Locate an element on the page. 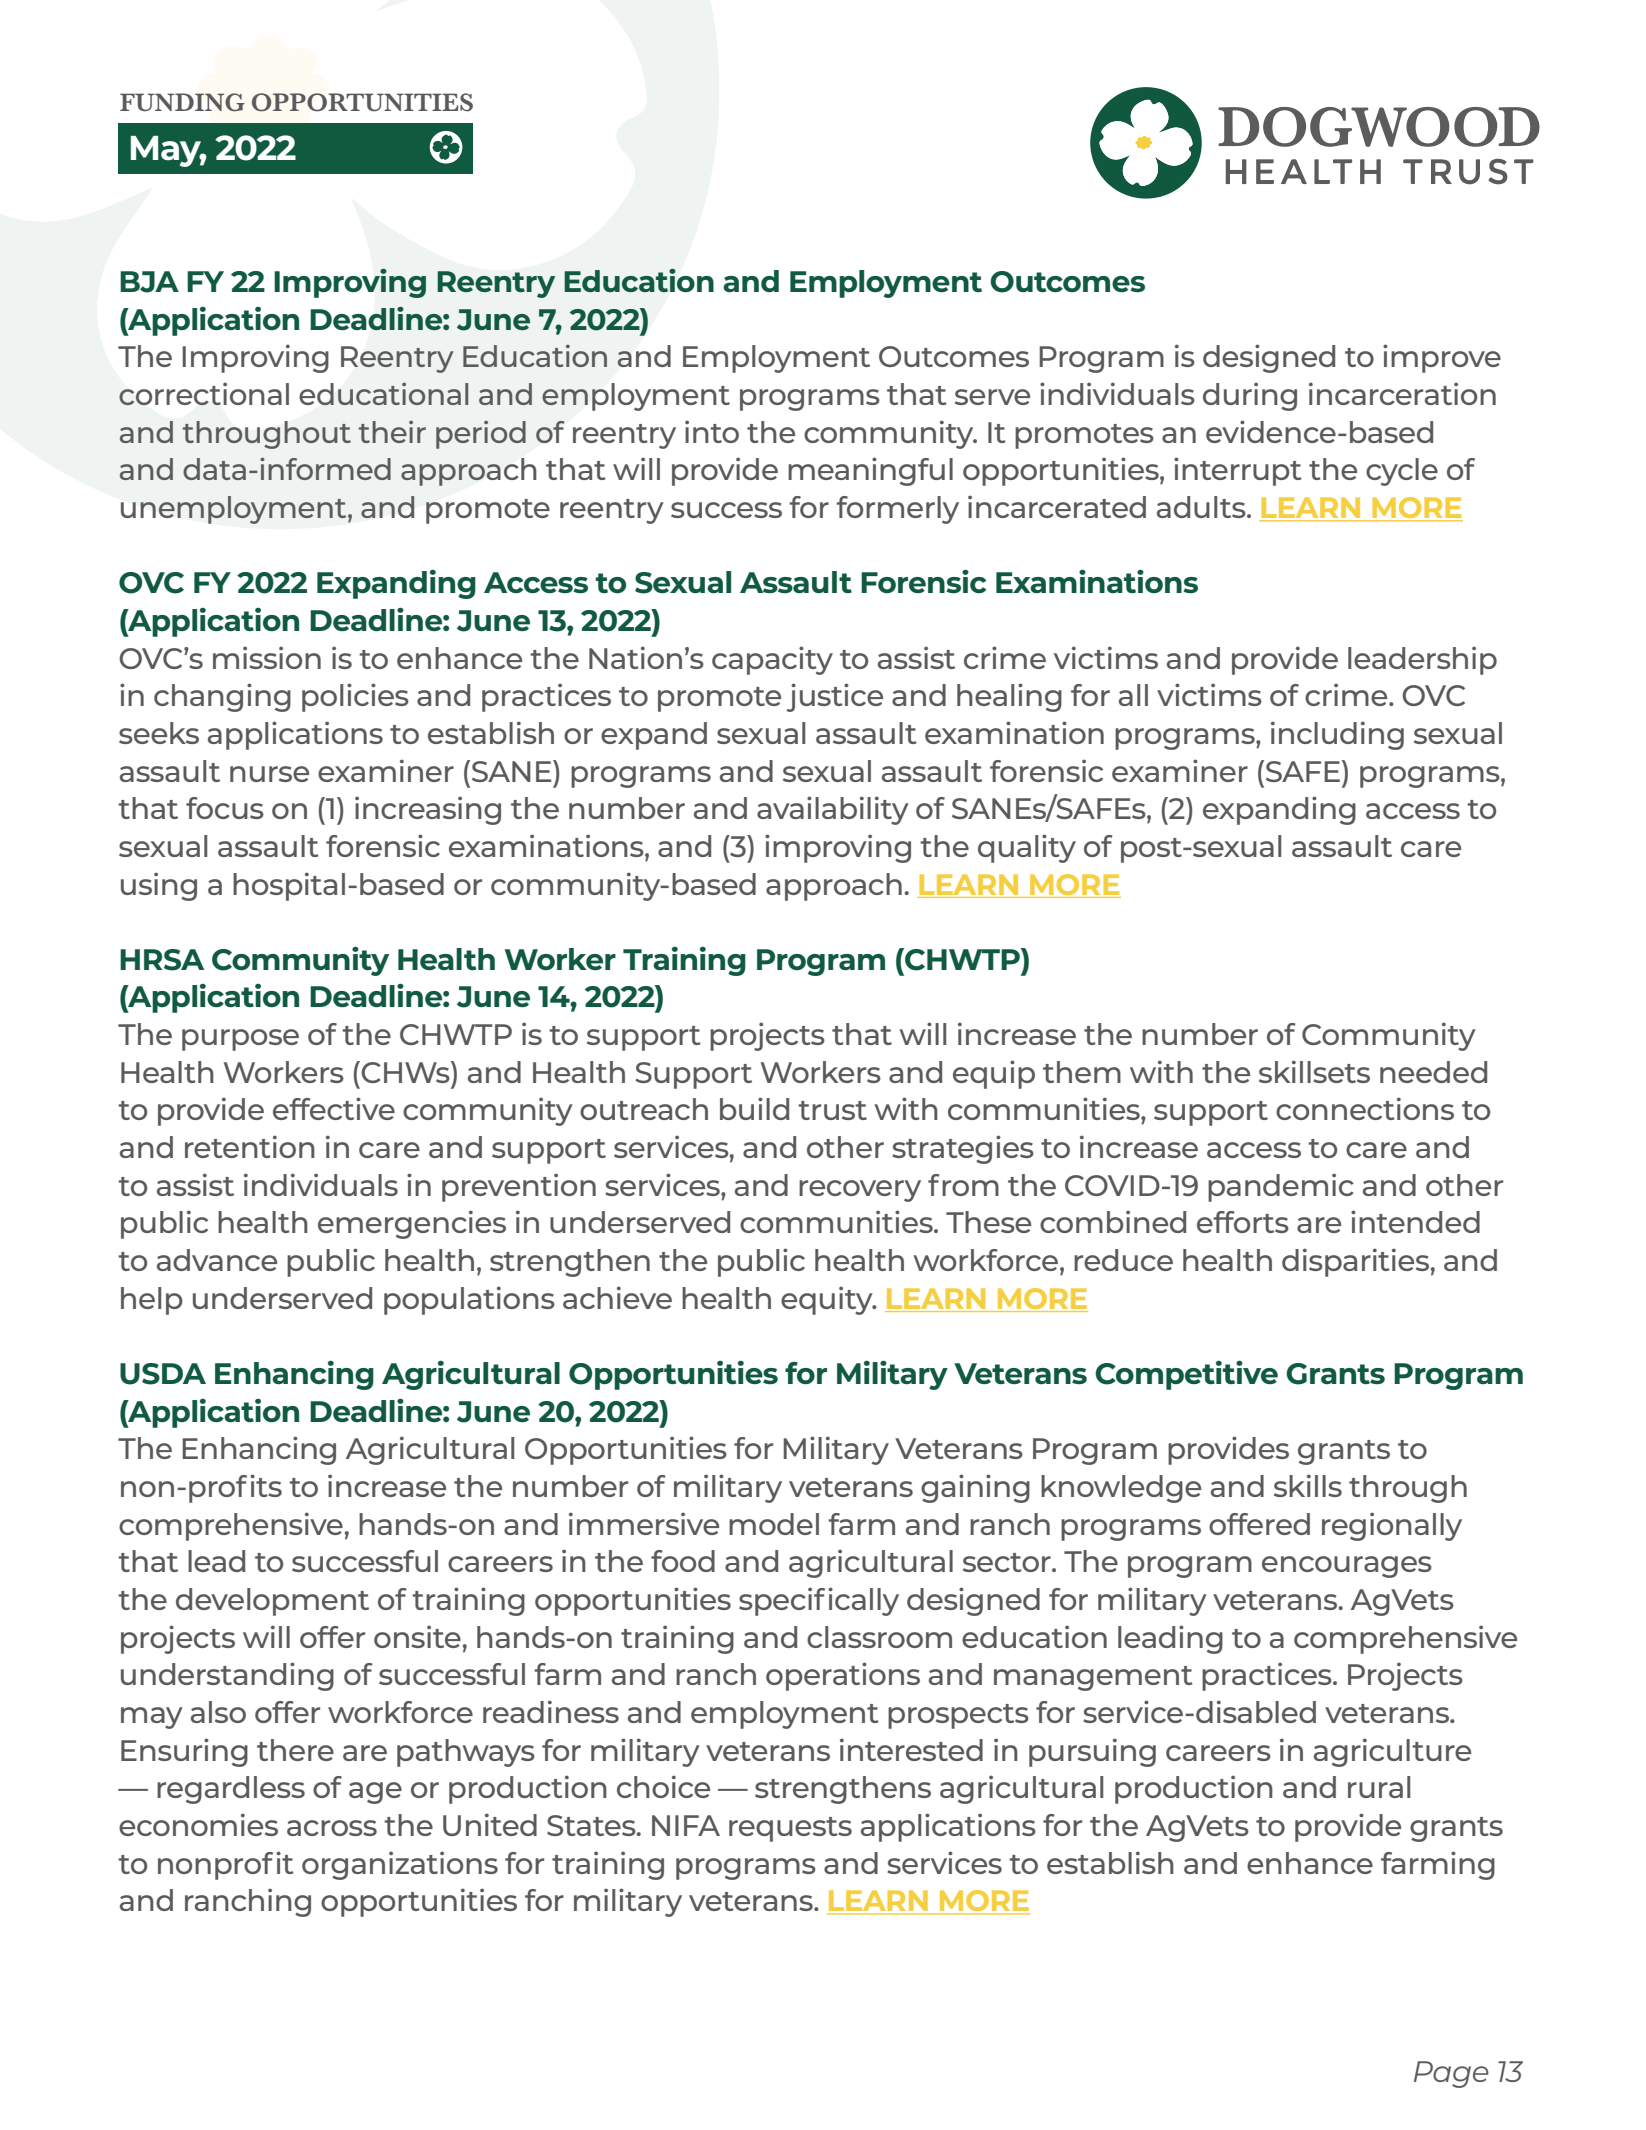 The width and height of the image is (1646, 2130). improve is located at coordinates (1442, 358).
